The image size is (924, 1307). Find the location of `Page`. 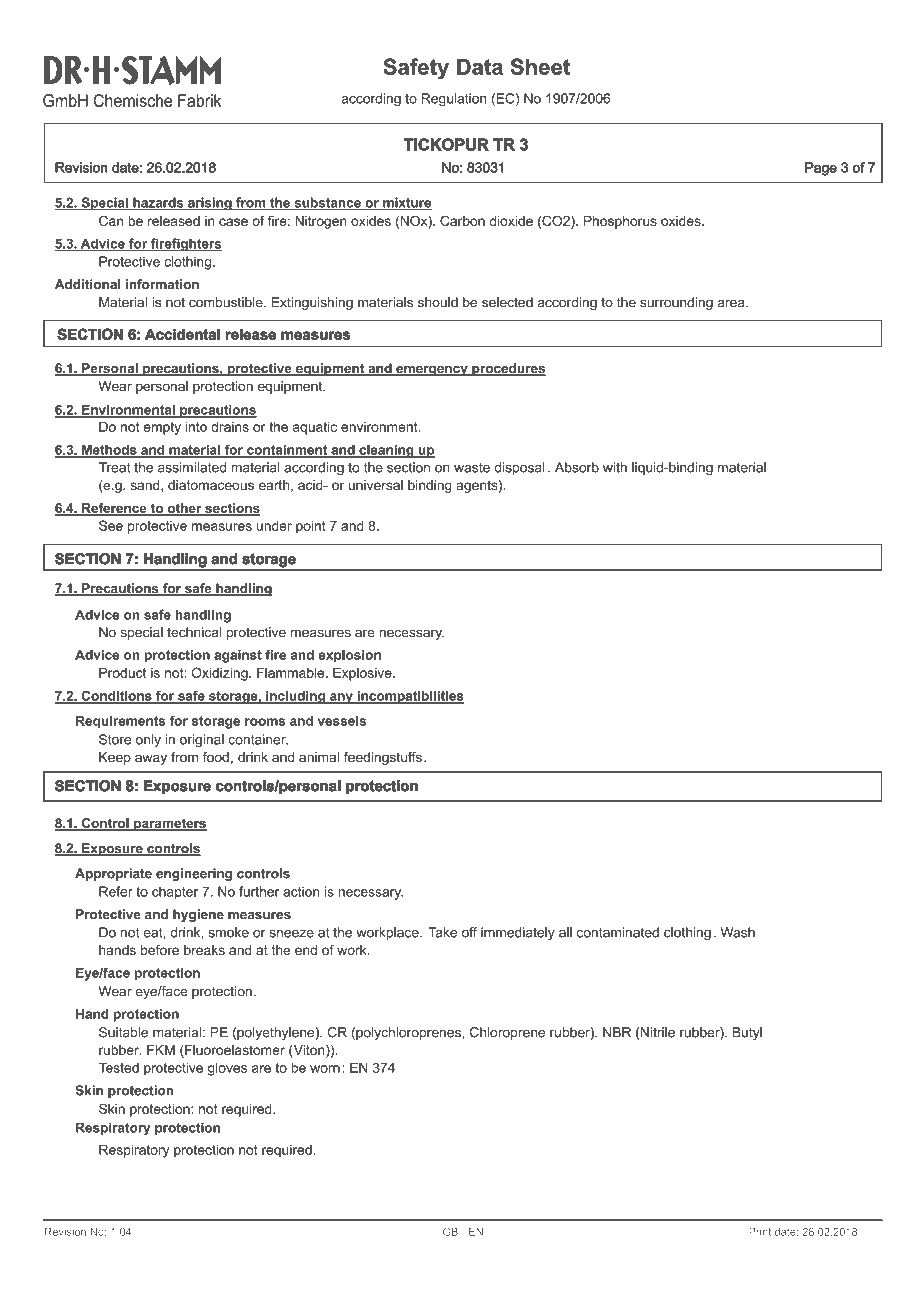

Page is located at coordinates (821, 169).
